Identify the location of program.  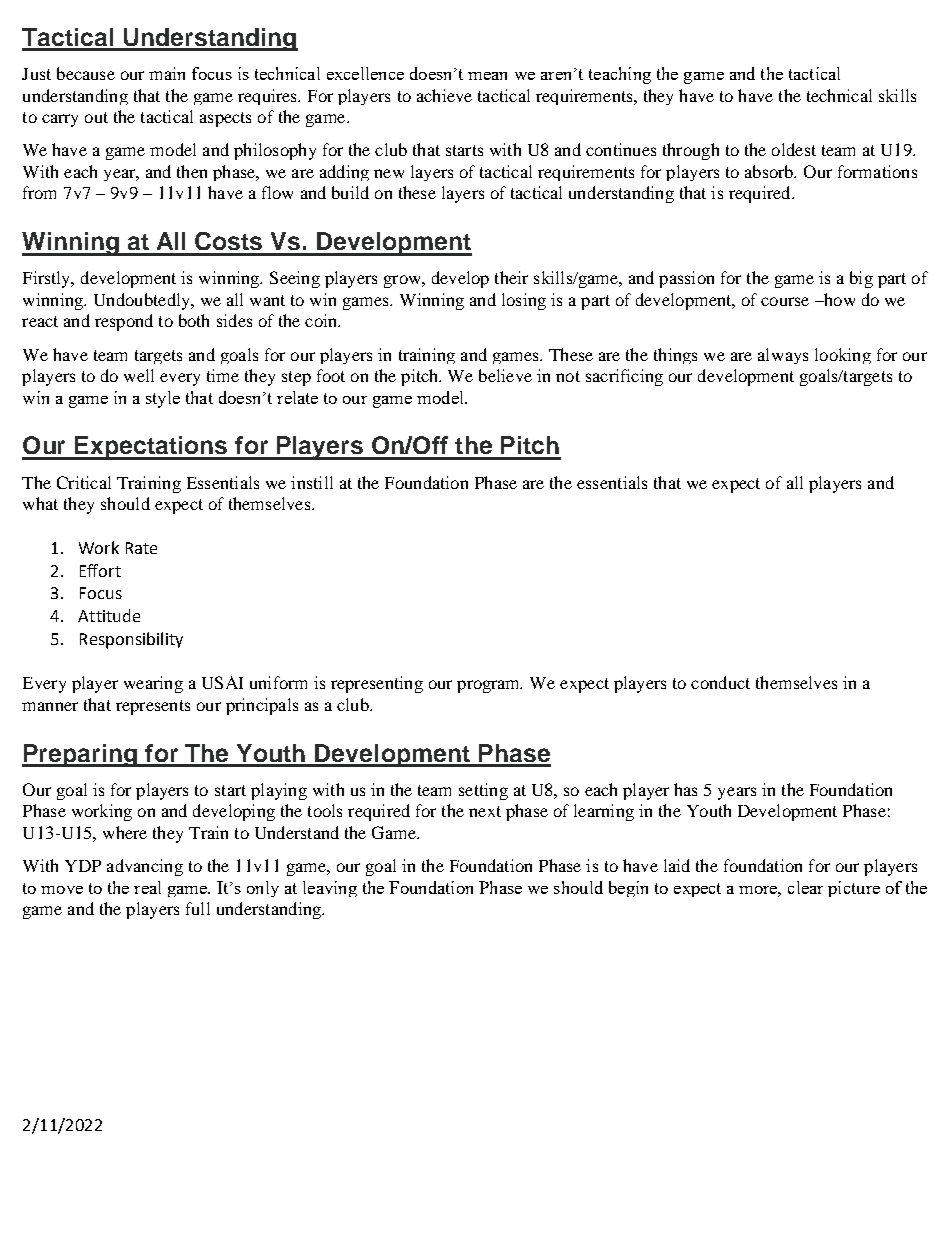
(489, 686).
